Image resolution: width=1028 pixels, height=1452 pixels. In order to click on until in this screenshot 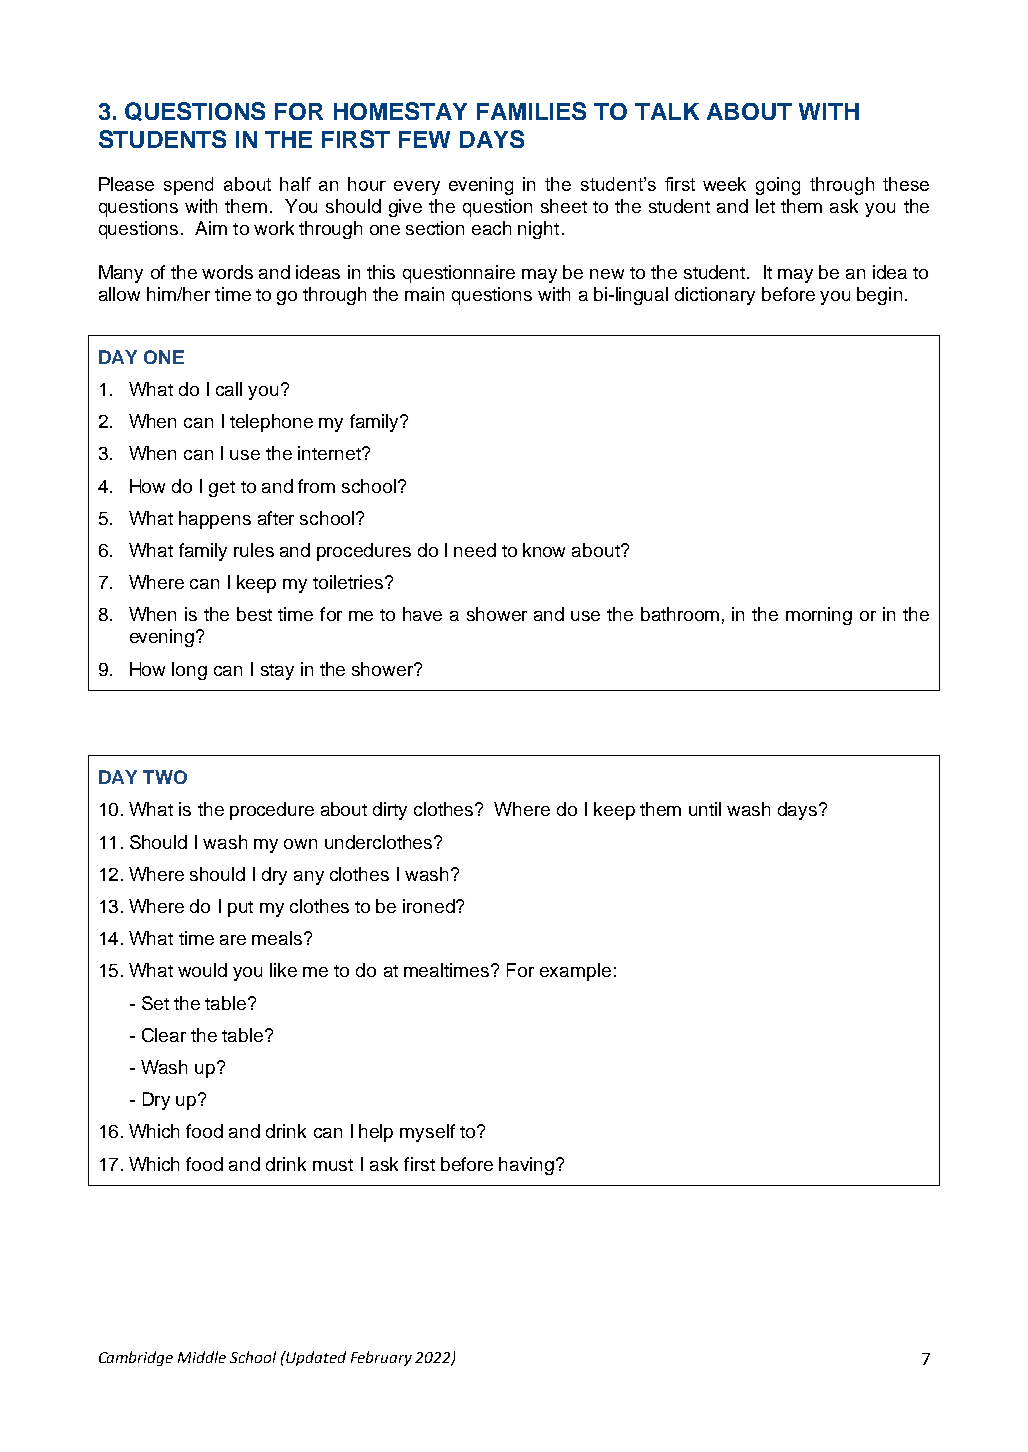, I will do `click(705, 809)`.
